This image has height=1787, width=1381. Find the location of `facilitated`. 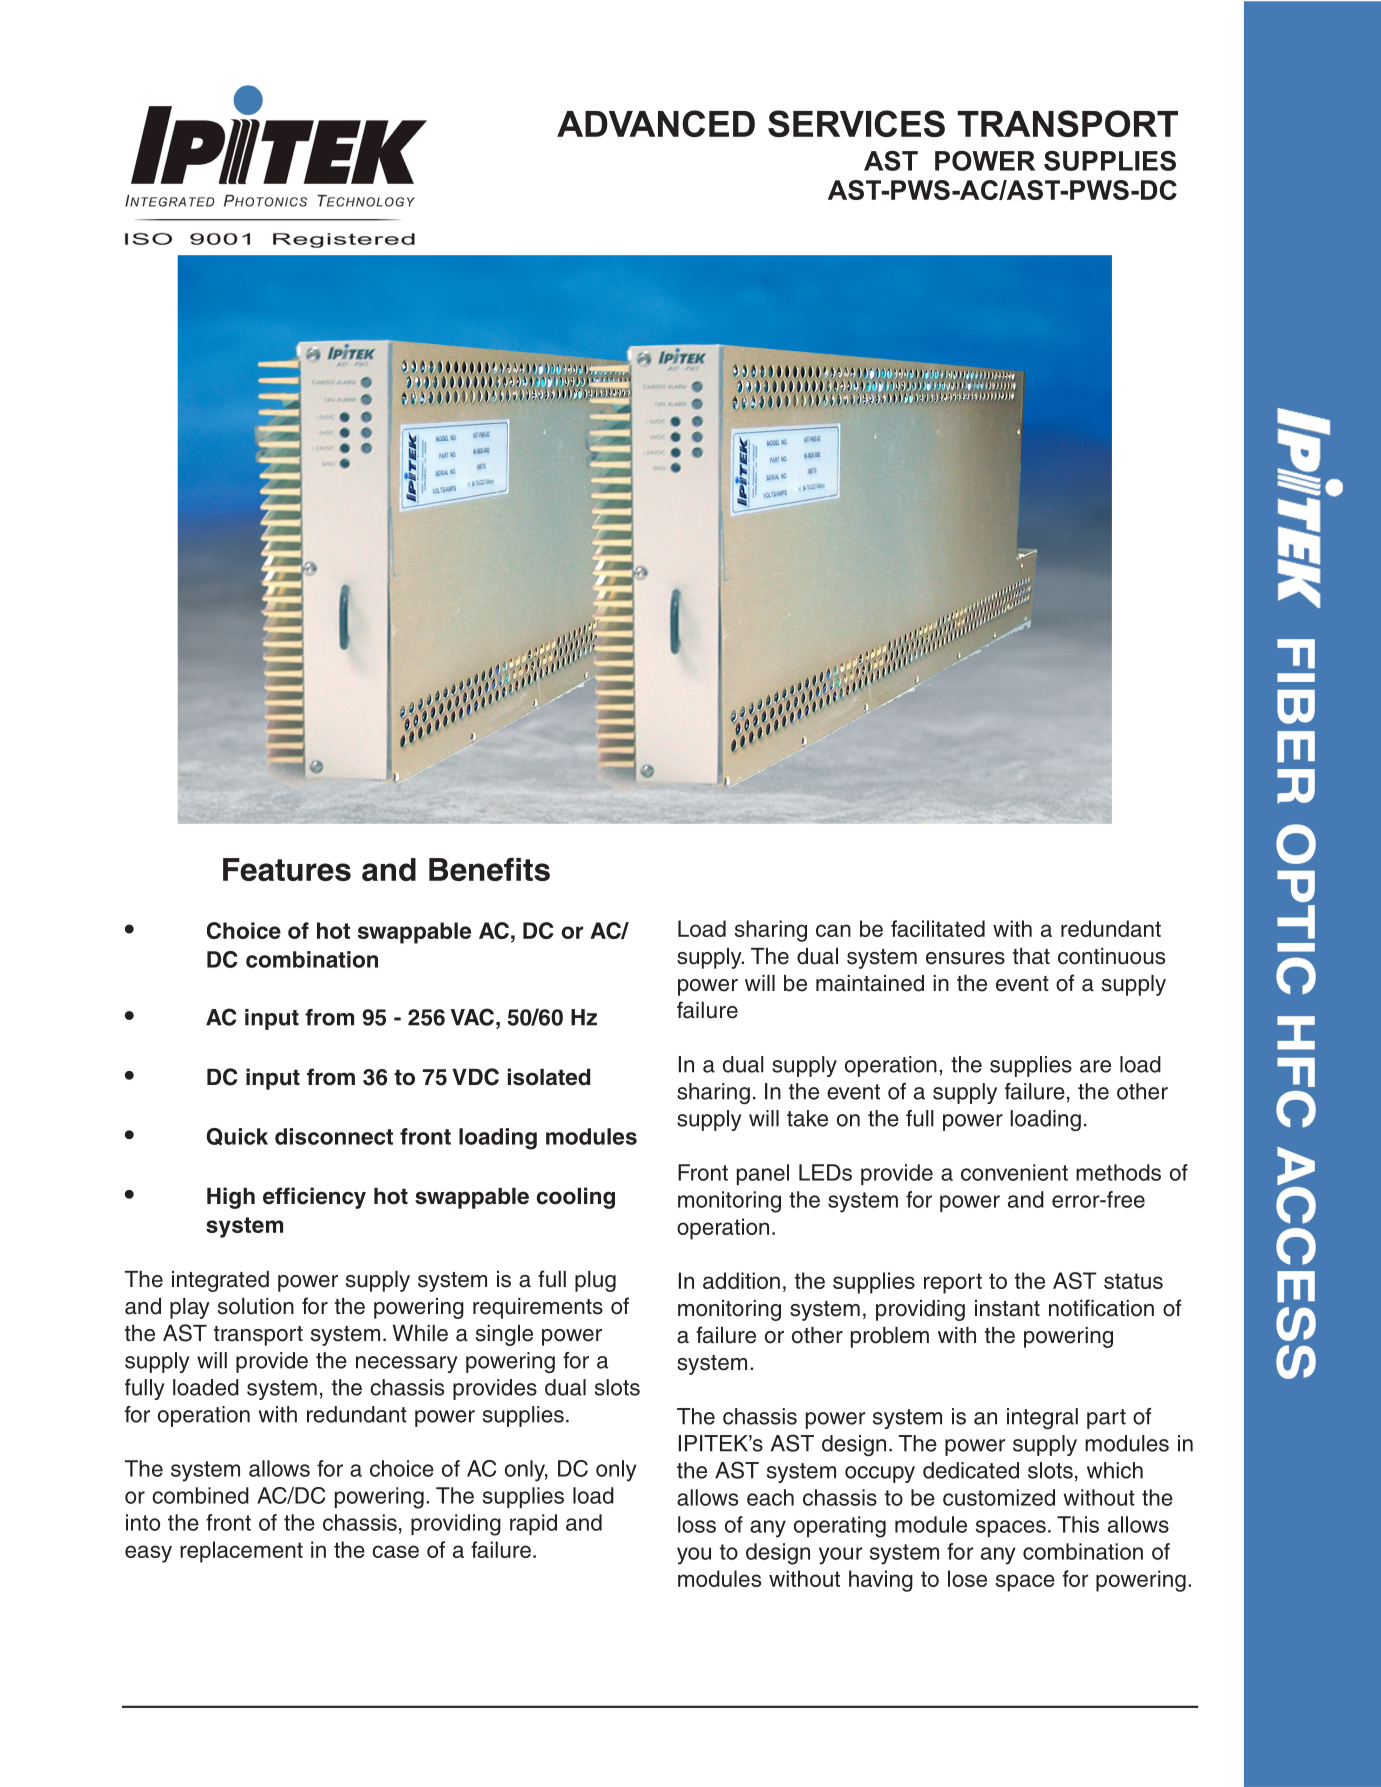

facilitated is located at coordinates (938, 928).
